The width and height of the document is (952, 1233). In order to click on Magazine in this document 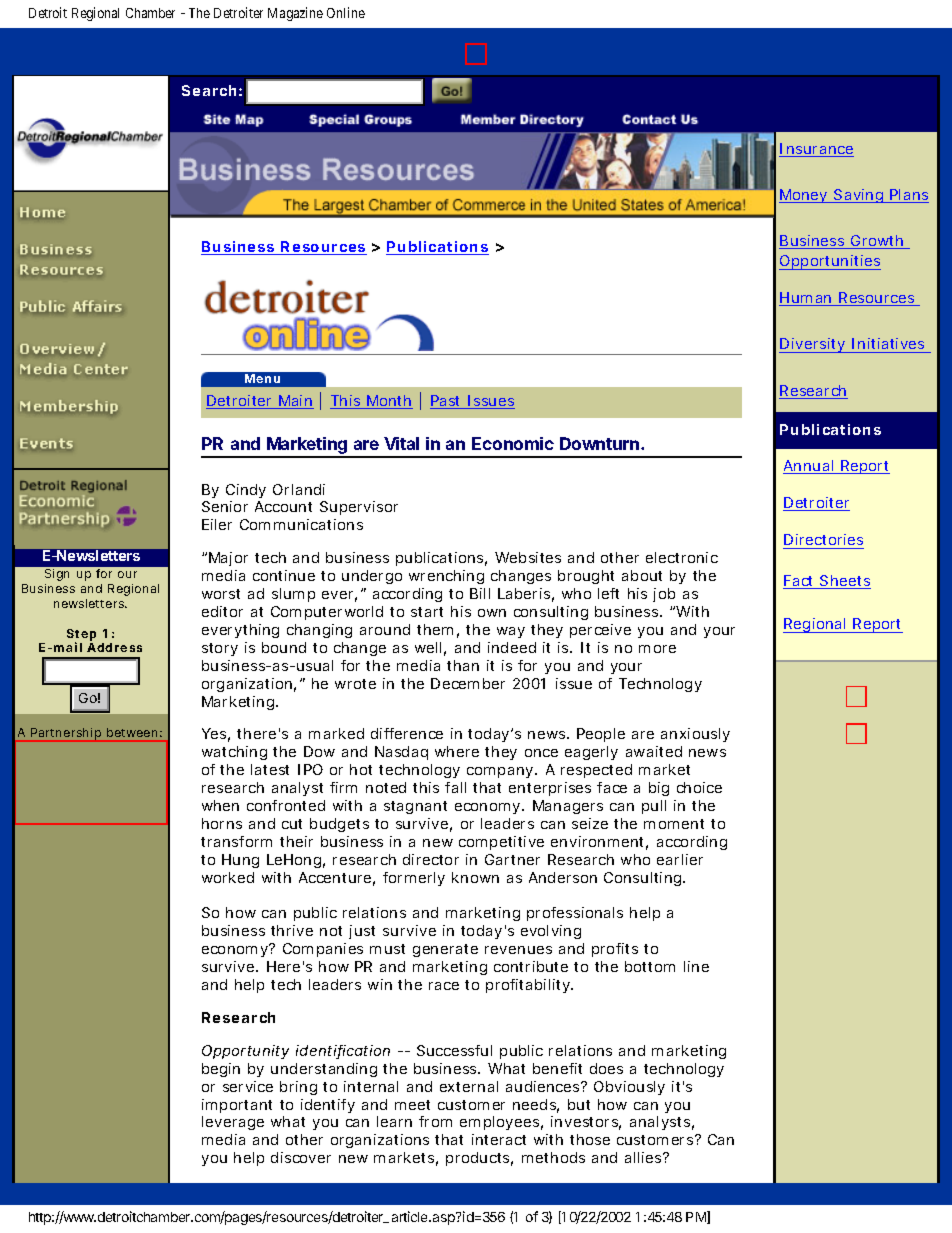, I will do `click(295, 14)`.
